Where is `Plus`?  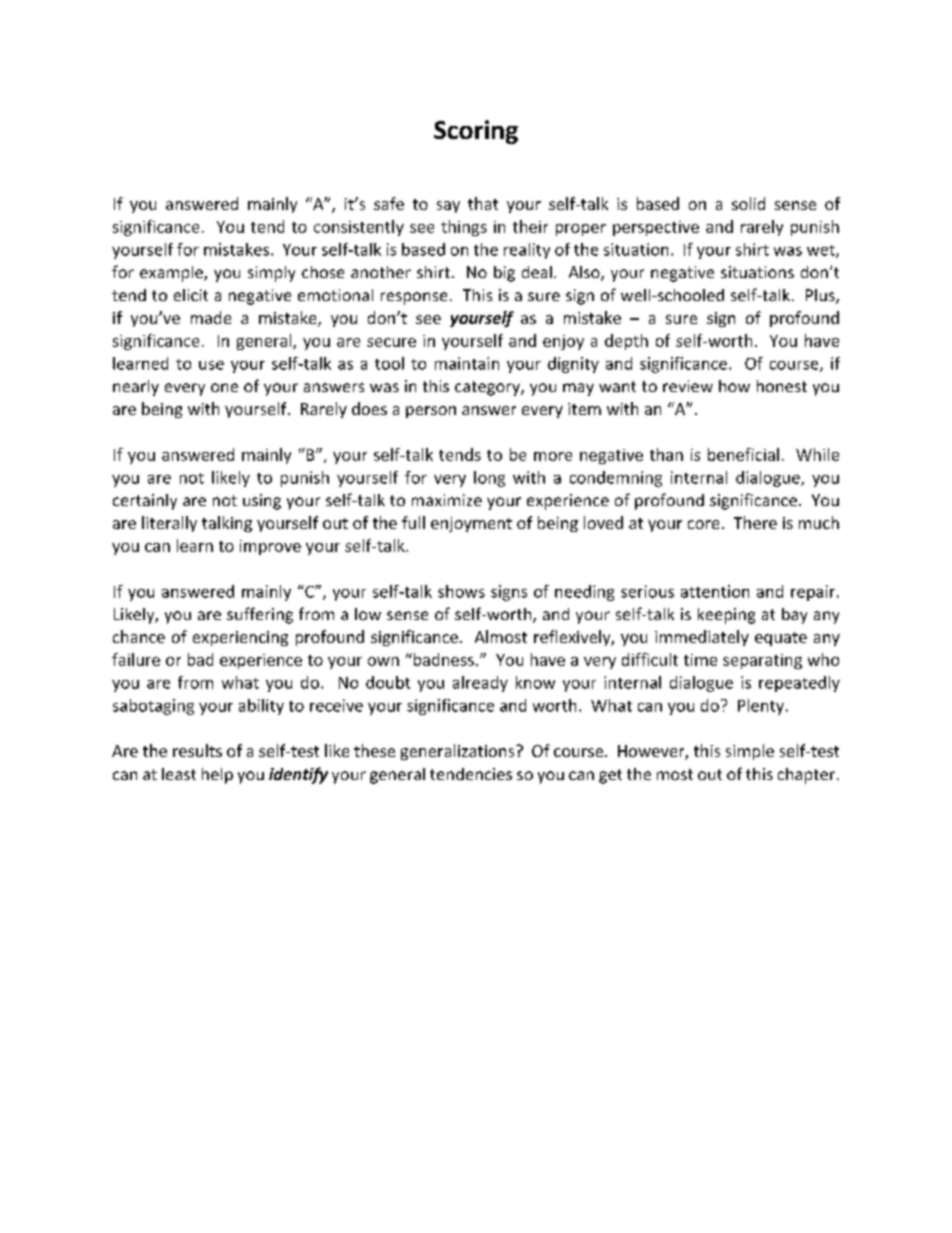
Plus is located at coordinates (821, 296).
